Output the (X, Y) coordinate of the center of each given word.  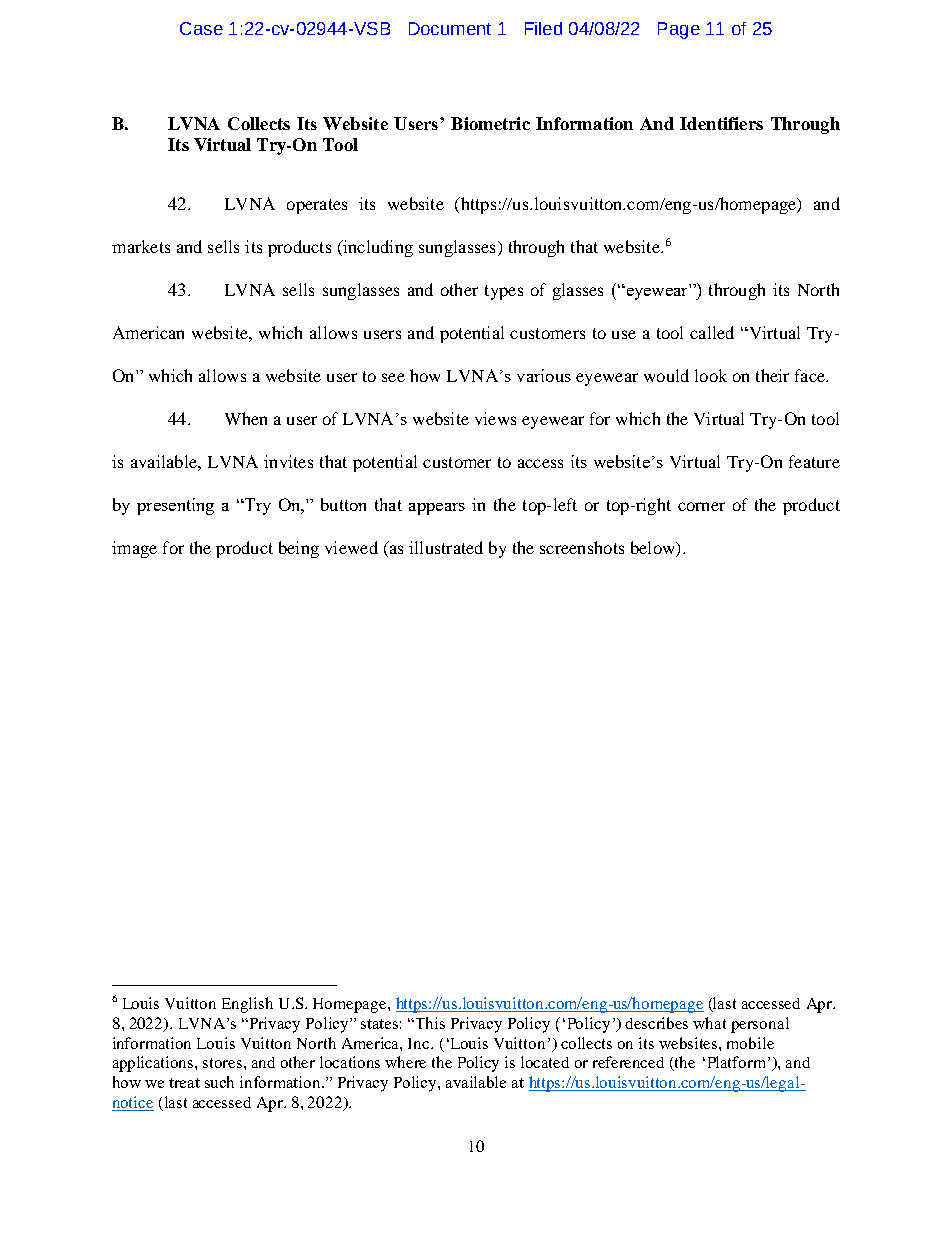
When (246, 418)
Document (450, 28)
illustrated (446, 547)
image (134, 549)
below (654, 547)
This (430, 1023)
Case (201, 28)
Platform (736, 1062)
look (711, 375)
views (495, 418)
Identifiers (721, 123)
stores (224, 1063)
